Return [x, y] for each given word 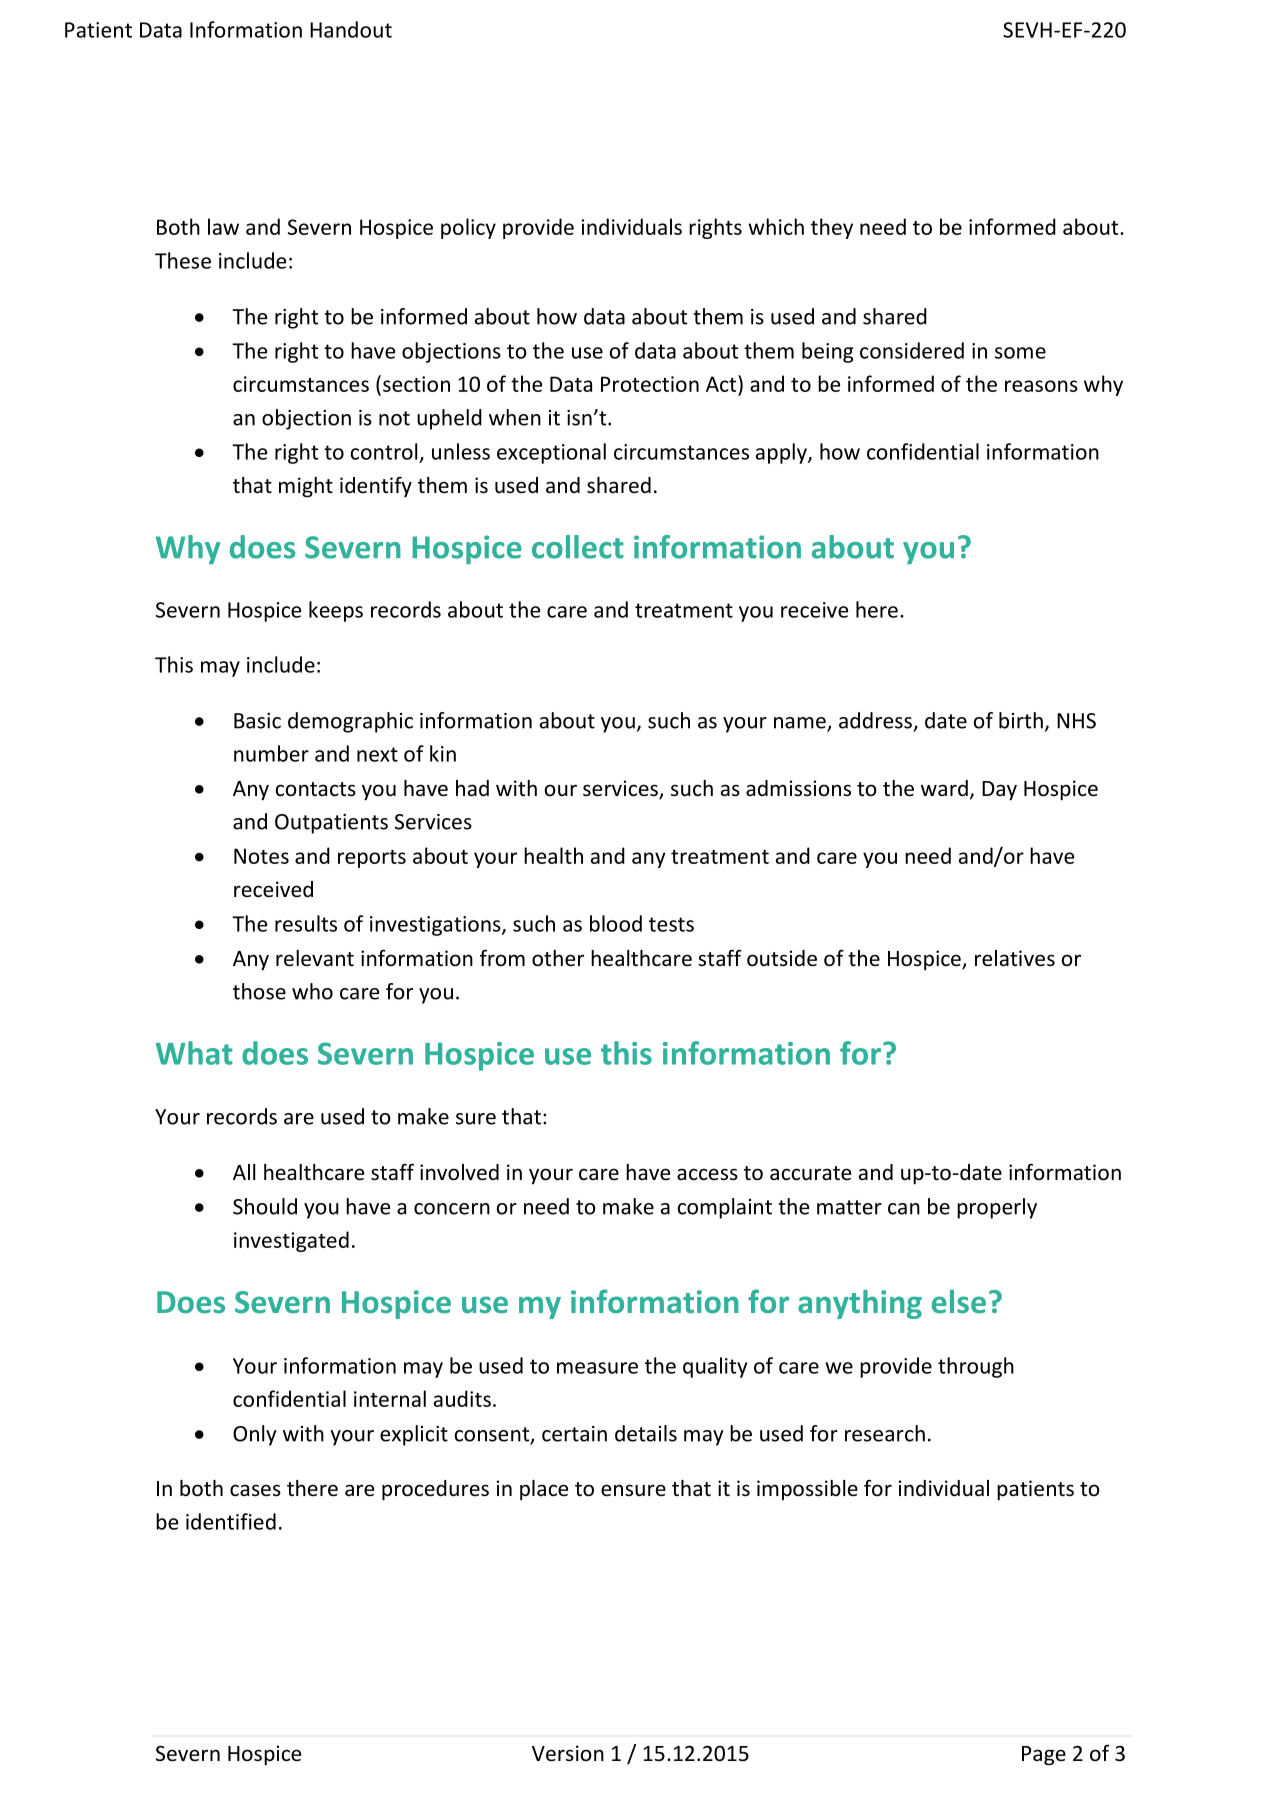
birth [1021, 720]
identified [231, 1521]
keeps [336, 611]
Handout [351, 29]
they [832, 228]
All [244, 1172]
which [776, 226]
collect [578, 547]
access [707, 1174]
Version [568, 1753]
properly [997, 1208]
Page [1044, 1756]
